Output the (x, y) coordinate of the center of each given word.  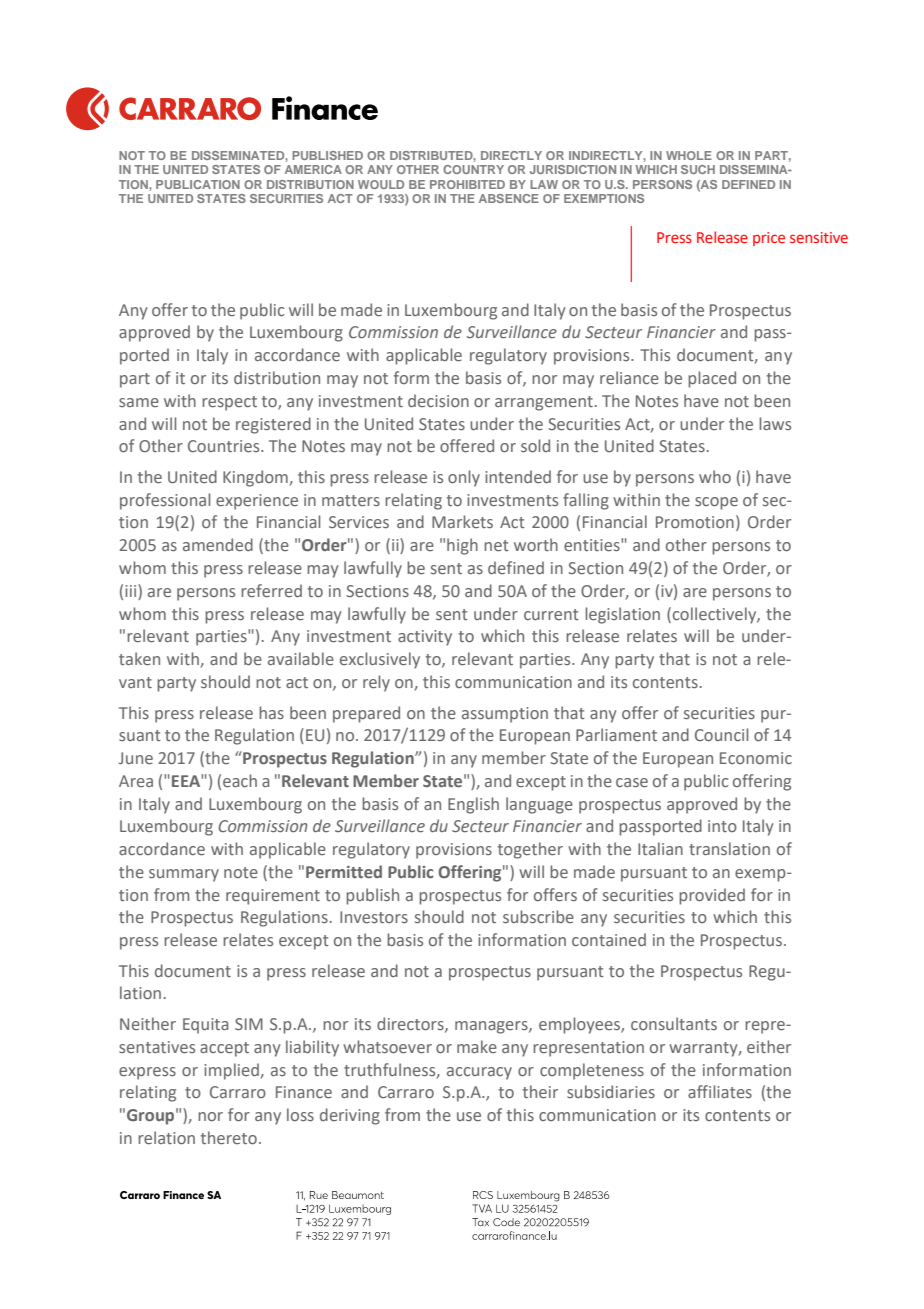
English (473, 805)
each (240, 780)
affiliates (720, 1091)
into (722, 826)
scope (716, 503)
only (464, 478)
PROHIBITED (467, 184)
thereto (229, 1137)
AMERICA (313, 169)
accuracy (479, 1073)
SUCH (698, 169)
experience (257, 502)
